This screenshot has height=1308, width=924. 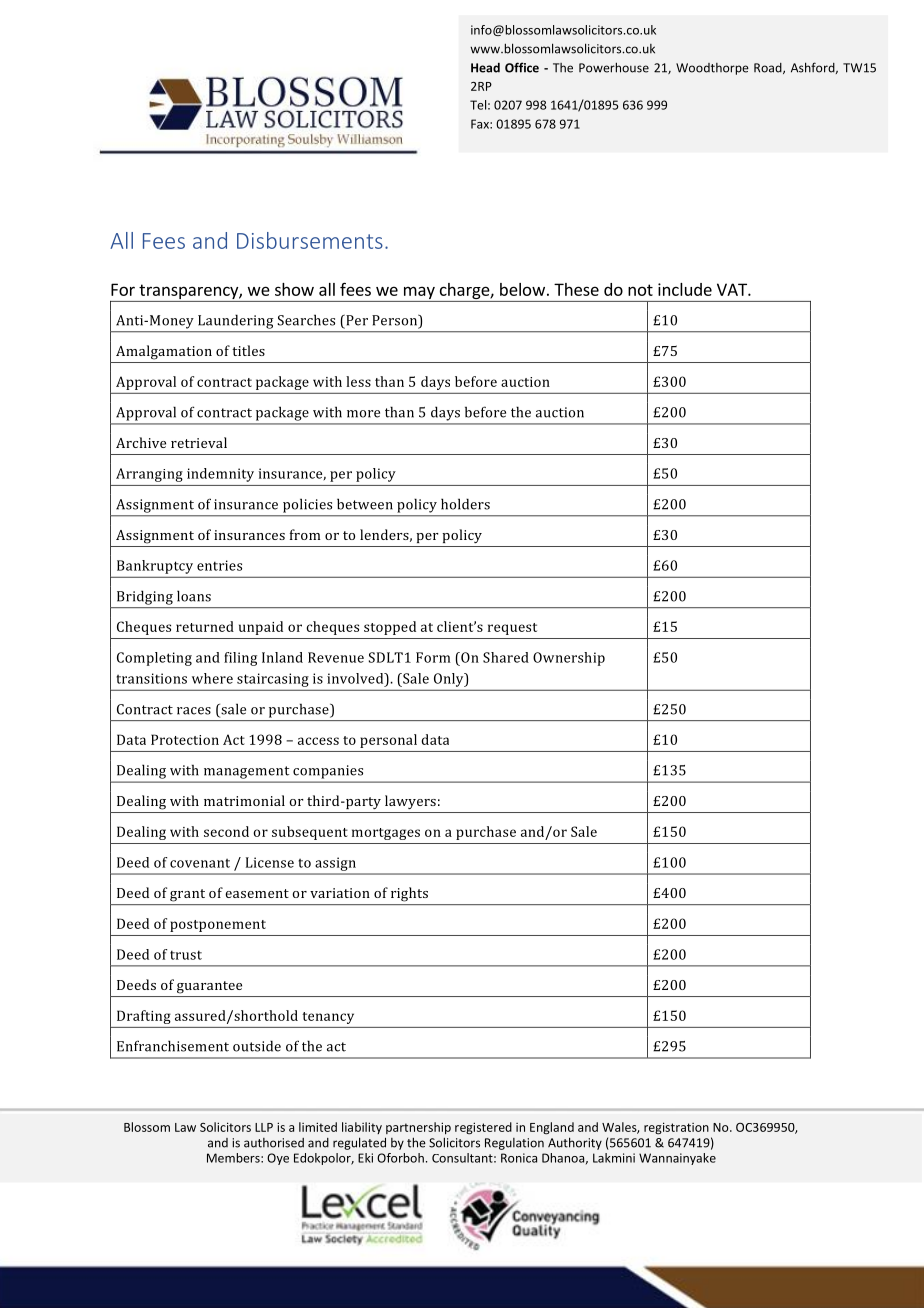 I want to click on Ownership, so click(x=569, y=659).
